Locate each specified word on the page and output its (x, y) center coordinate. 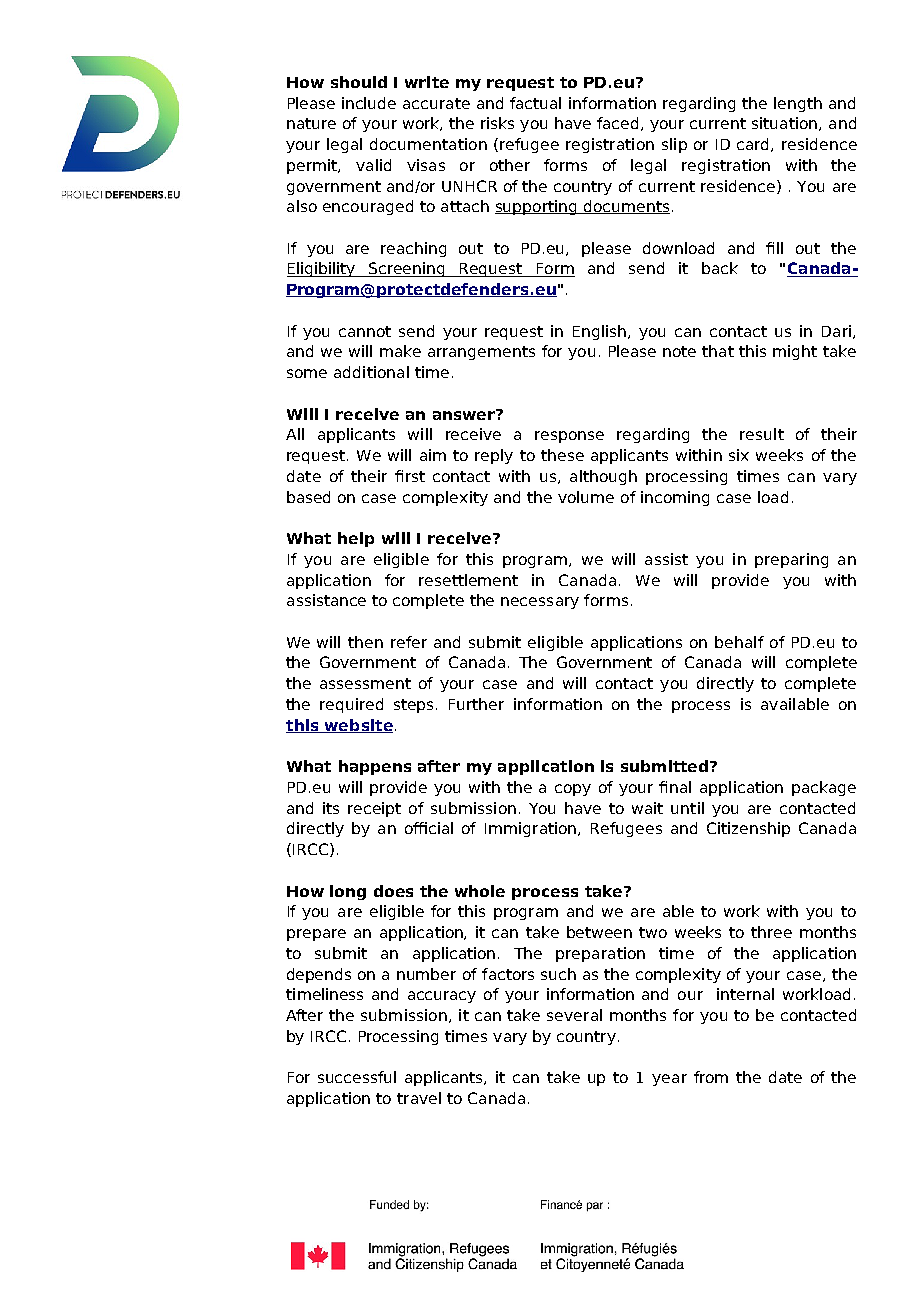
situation (784, 123)
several (574, 1015)
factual (535, 103)
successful (357, 1077)
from (711, 1077)
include (369, 103)
